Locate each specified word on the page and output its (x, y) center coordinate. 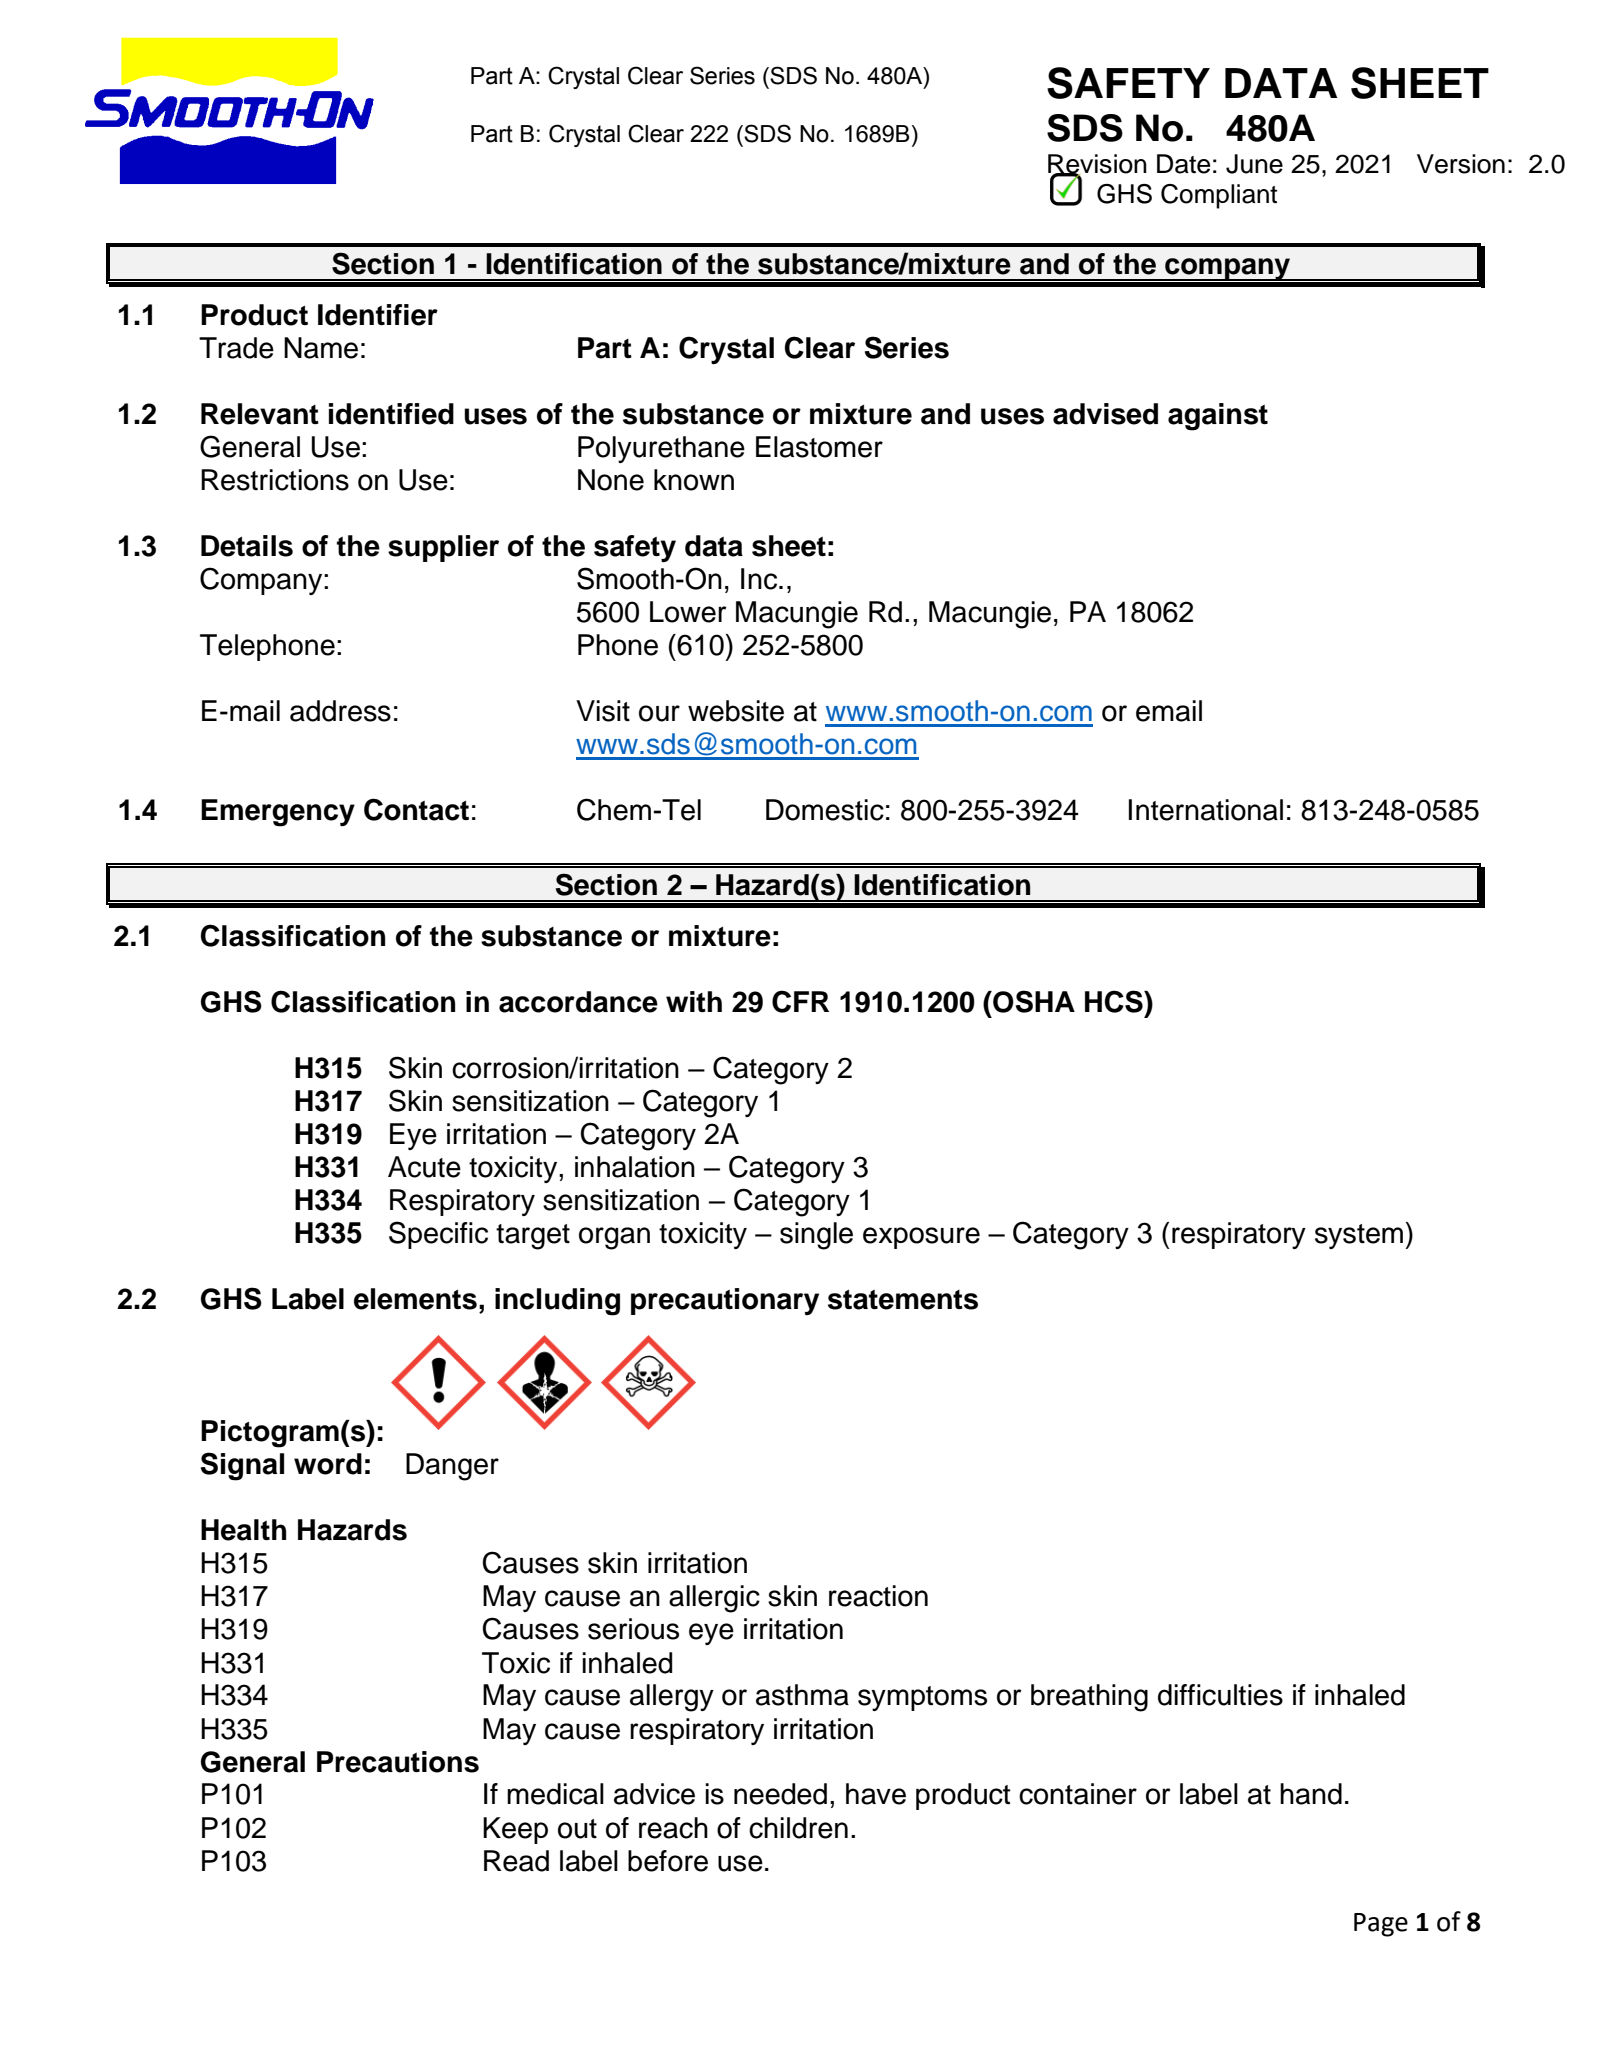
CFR (800, 1001)
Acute (424, 1167)
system (1359, 1236)
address (340, 711)
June (1254, 164)
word (328, 1464)
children (798, 1828)
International (1206, 810)
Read (516, 1861)
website (736, 711)
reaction (878, 1596)
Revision (1097, 165)
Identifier (378, 315)
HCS (1115, 1001)
